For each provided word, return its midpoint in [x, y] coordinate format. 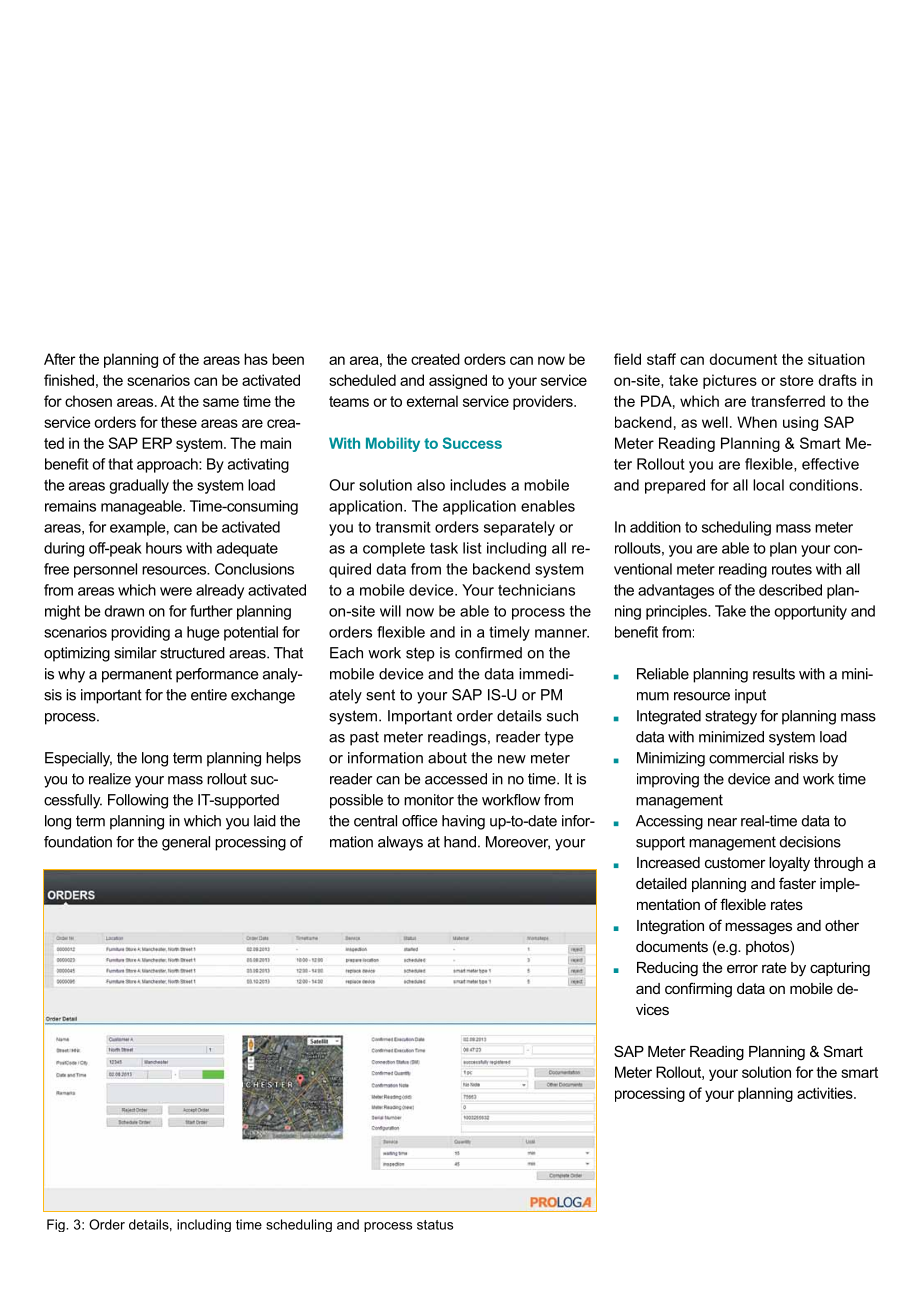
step [420, 654]
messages [758, 928]
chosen [88, 401]
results [774, 674]
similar [135, 653]
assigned [458, 381]
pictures [730, 381]
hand [460, 842]
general [186, 843]
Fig [57, 1225]
